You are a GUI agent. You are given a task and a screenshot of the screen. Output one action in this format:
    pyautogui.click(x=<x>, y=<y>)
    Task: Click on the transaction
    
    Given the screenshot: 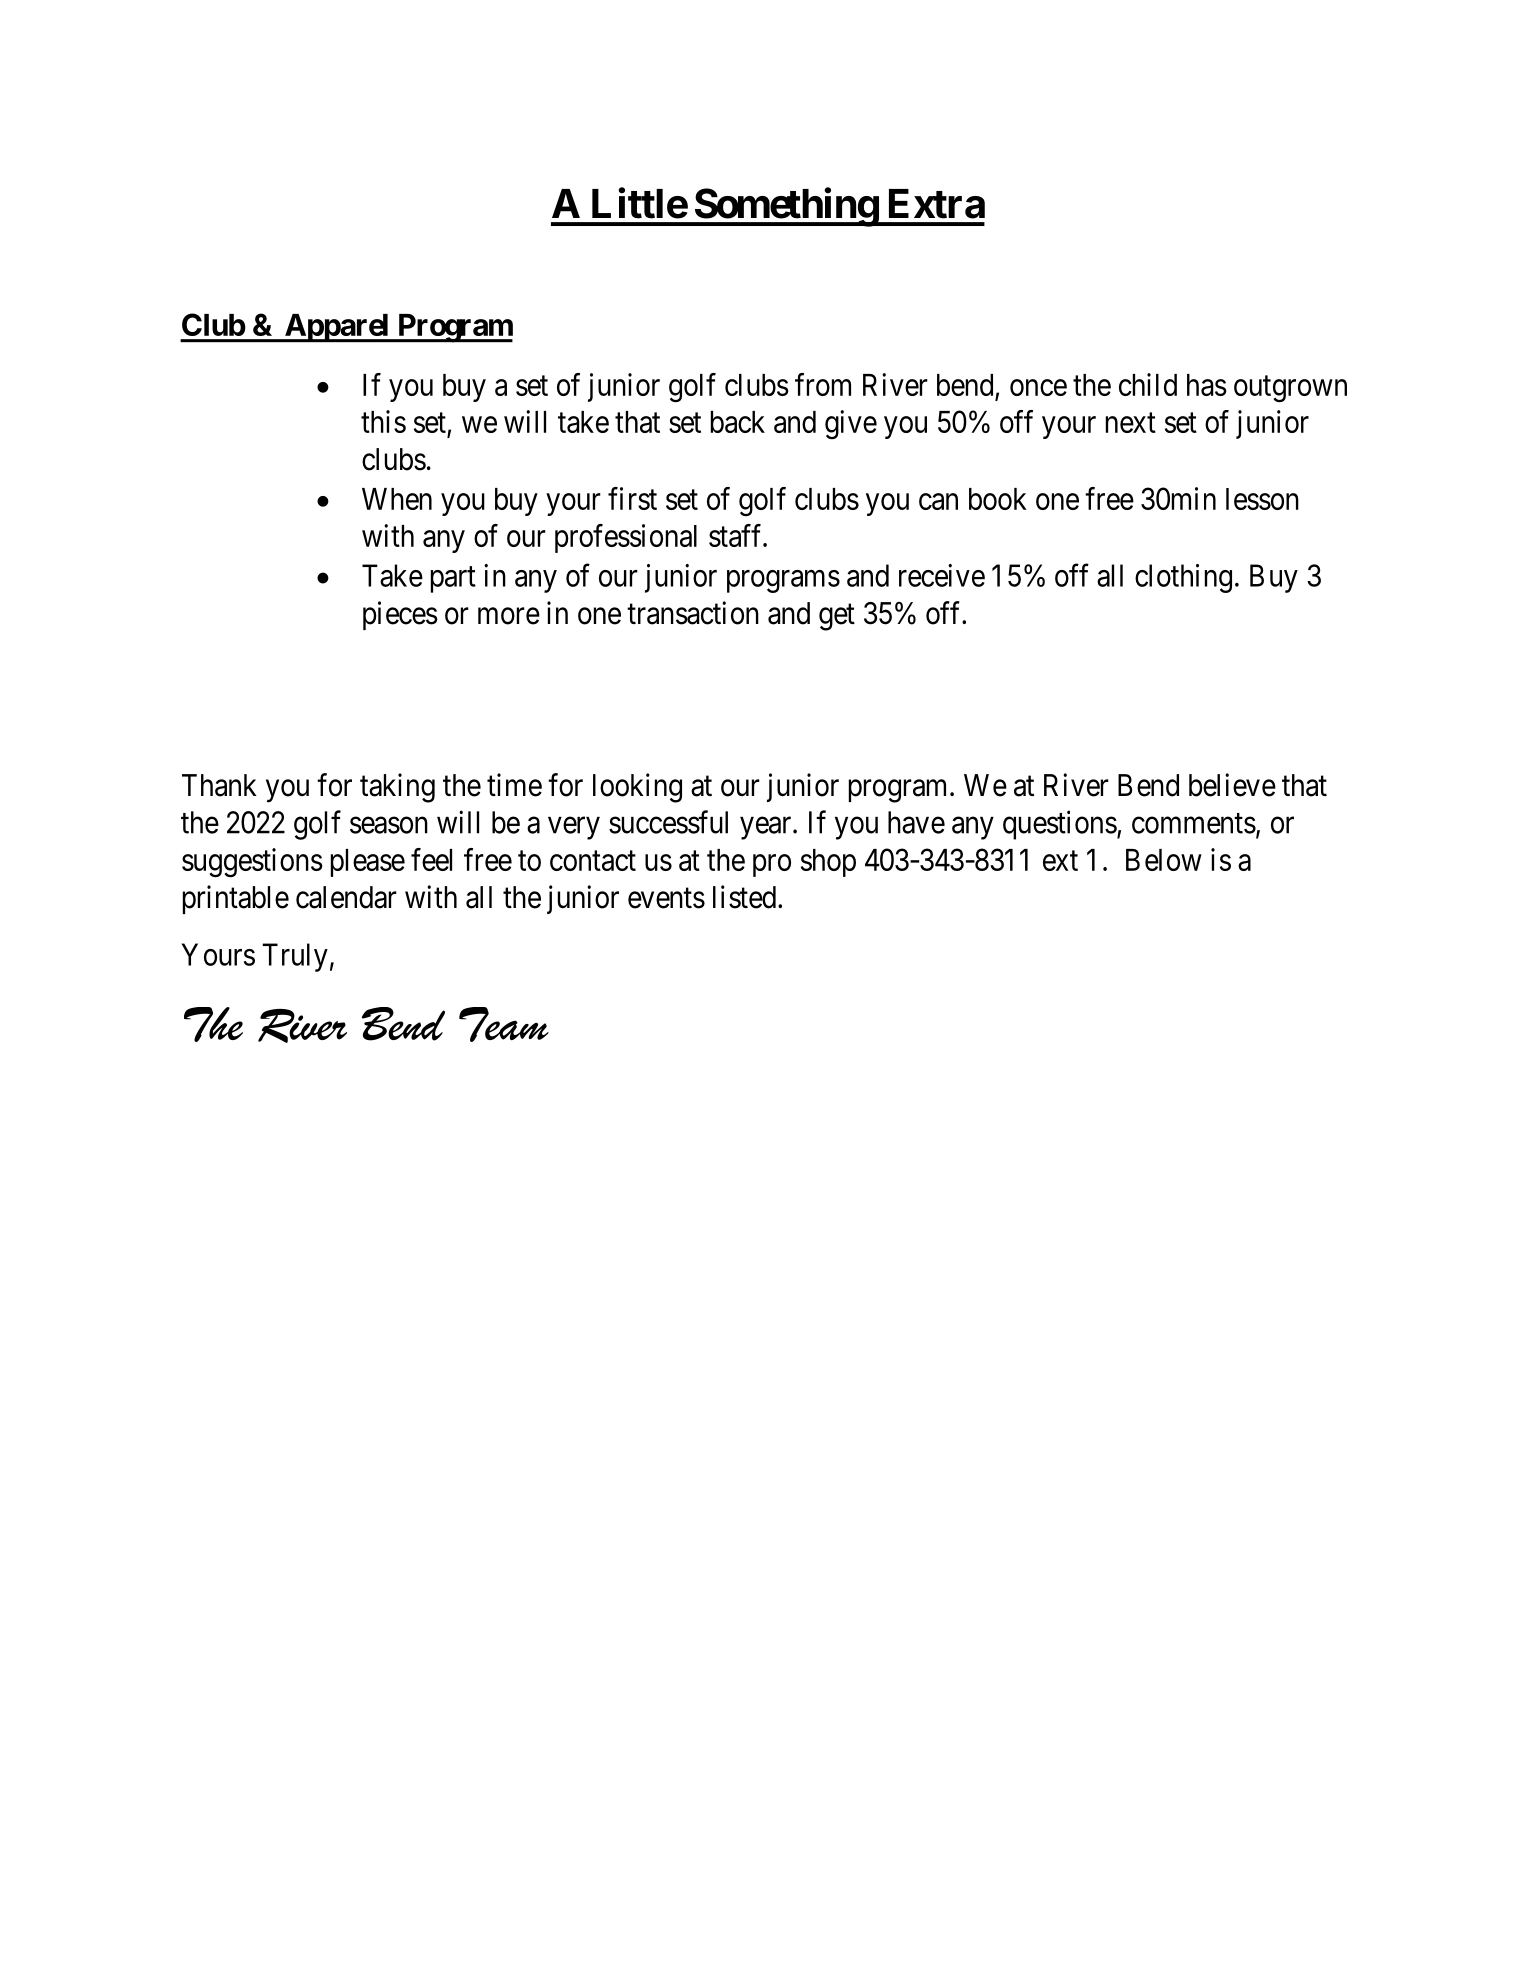 What is the action you would take?
    pyautogui.click(x=693, y=613)
